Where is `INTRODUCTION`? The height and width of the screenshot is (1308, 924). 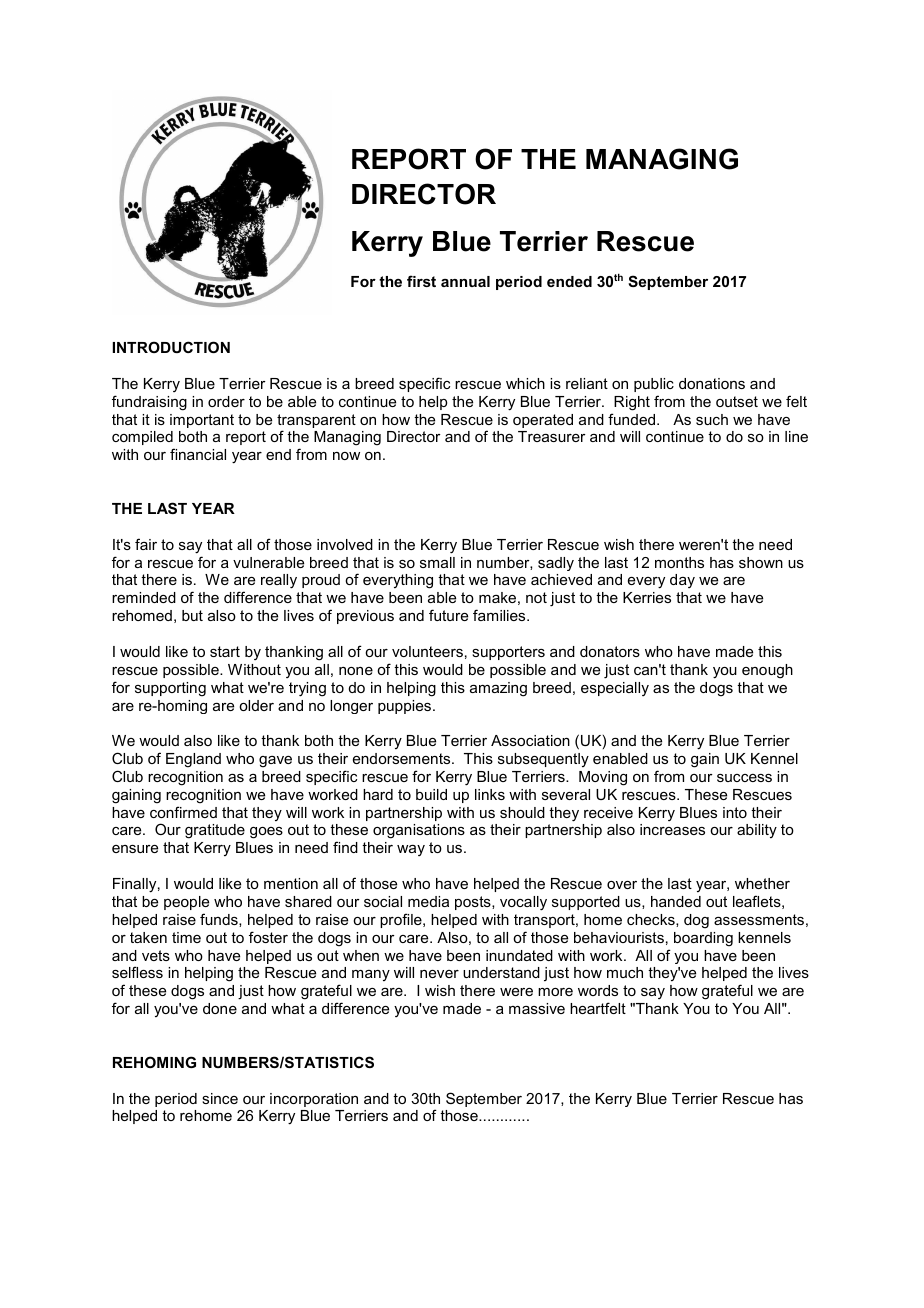 INTRODUCTION is located at coordinates (171, 347).
